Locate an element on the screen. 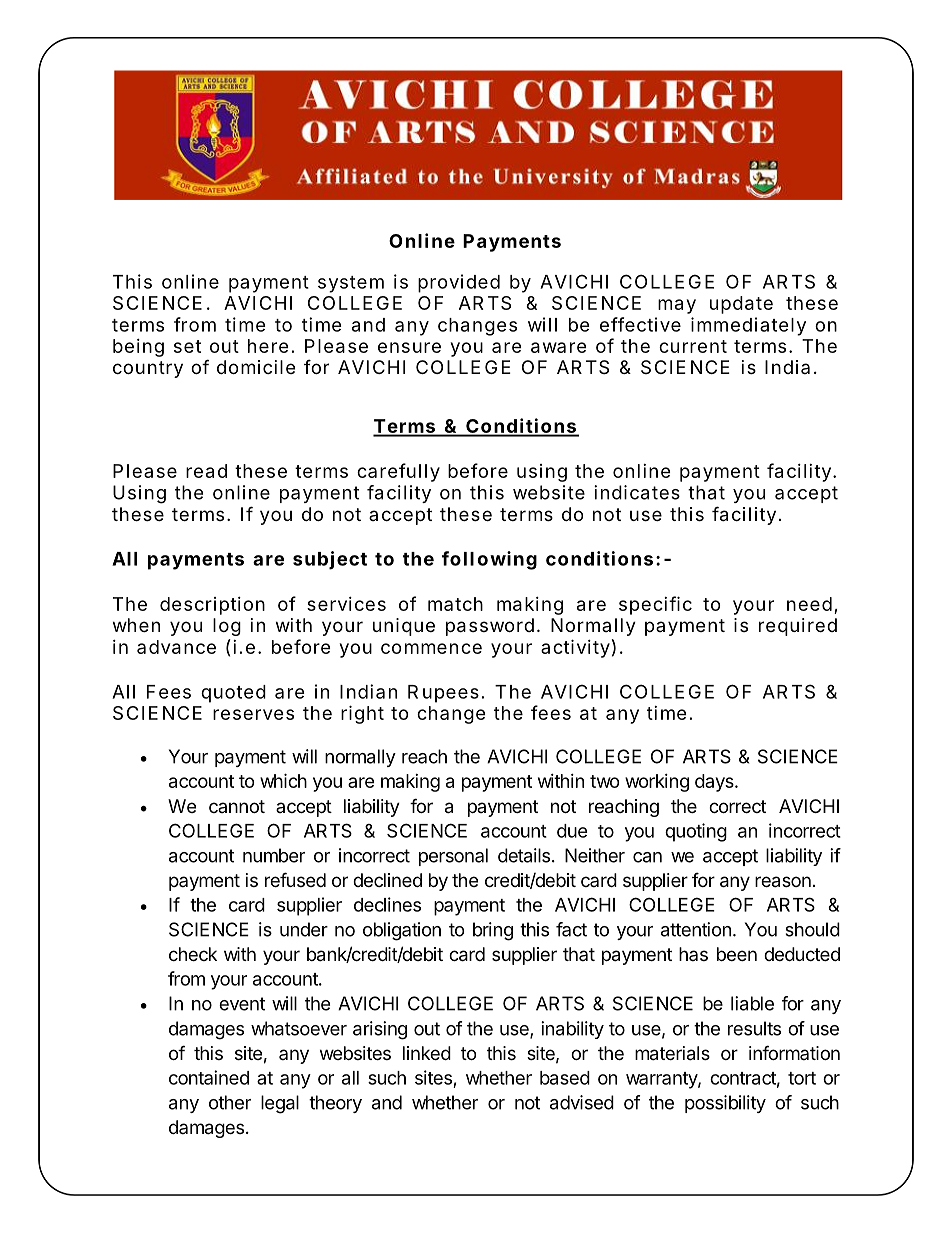 Image resolution: width=952 pixels, height=1233 pixels. Rupees is located at coordinates (443, 694).
